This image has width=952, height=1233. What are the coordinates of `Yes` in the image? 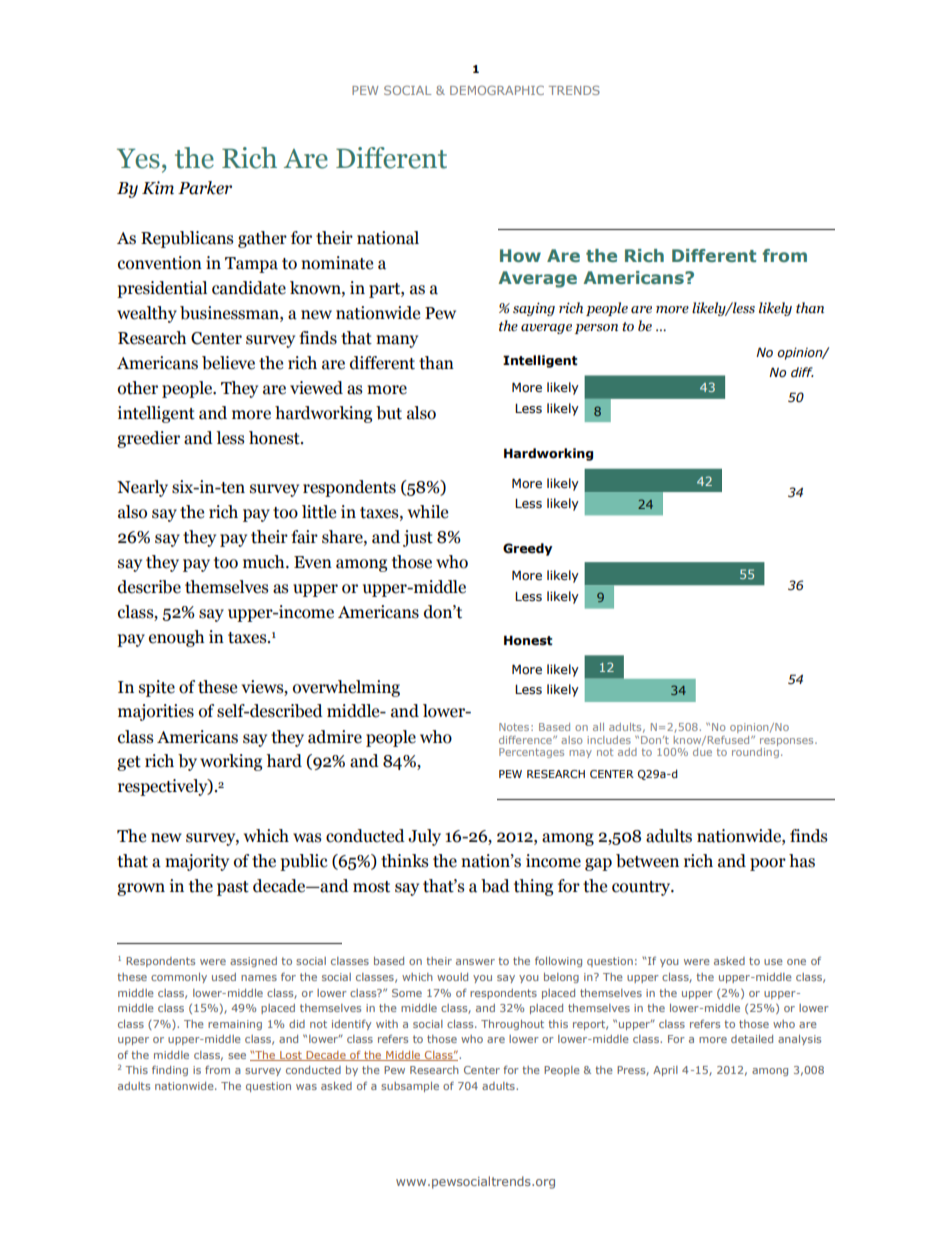 It's located at (138, 158).
